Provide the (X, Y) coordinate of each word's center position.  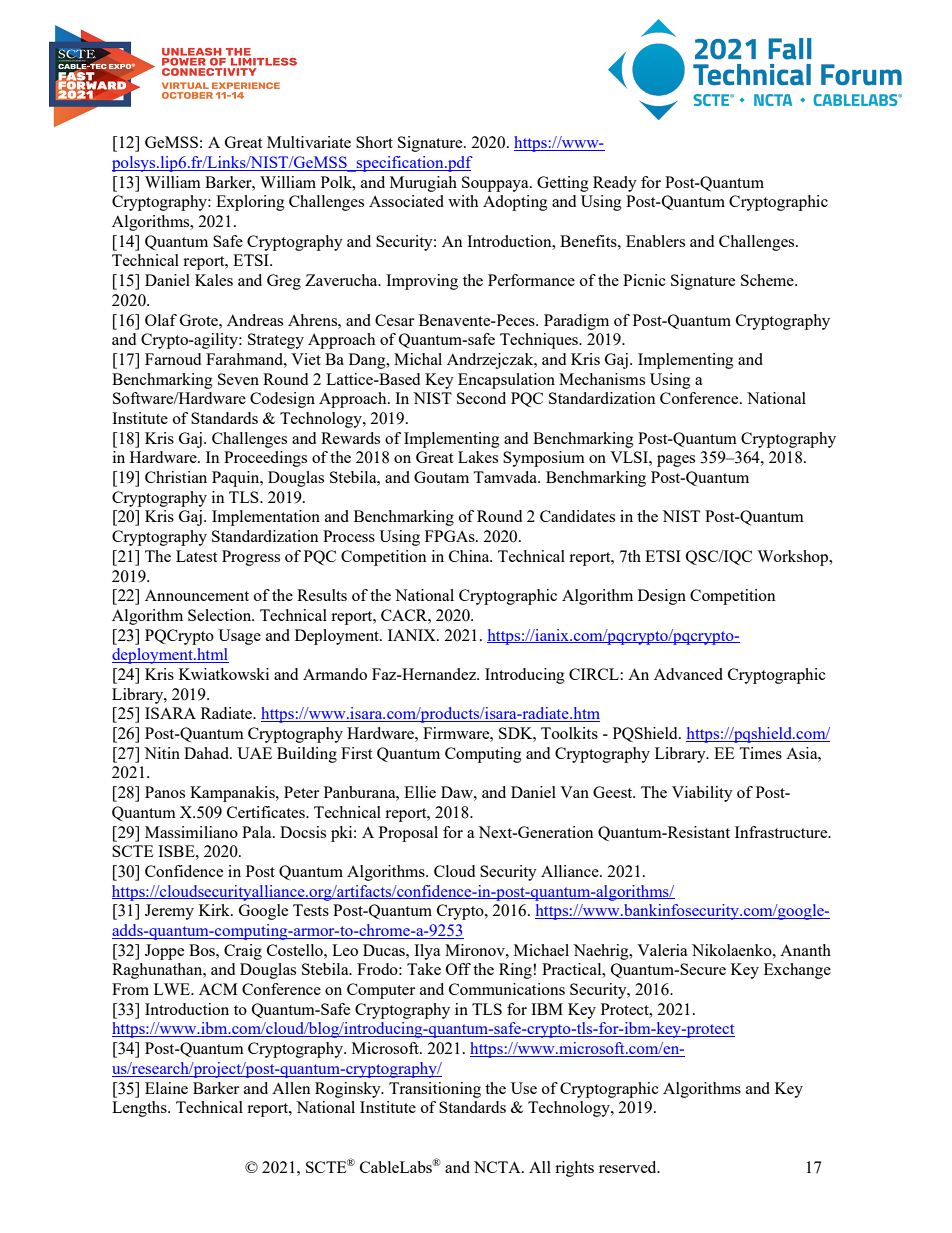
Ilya (427, 952)
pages (676, 461)
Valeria (662, 950)
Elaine (166, 1088)
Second (481, 398)
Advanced (688, 674)
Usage (239, 637)
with (463, 201)
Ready (615, 184)
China (470, 556)
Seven (238, 379)
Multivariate (309, 142)
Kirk (215, 910)
